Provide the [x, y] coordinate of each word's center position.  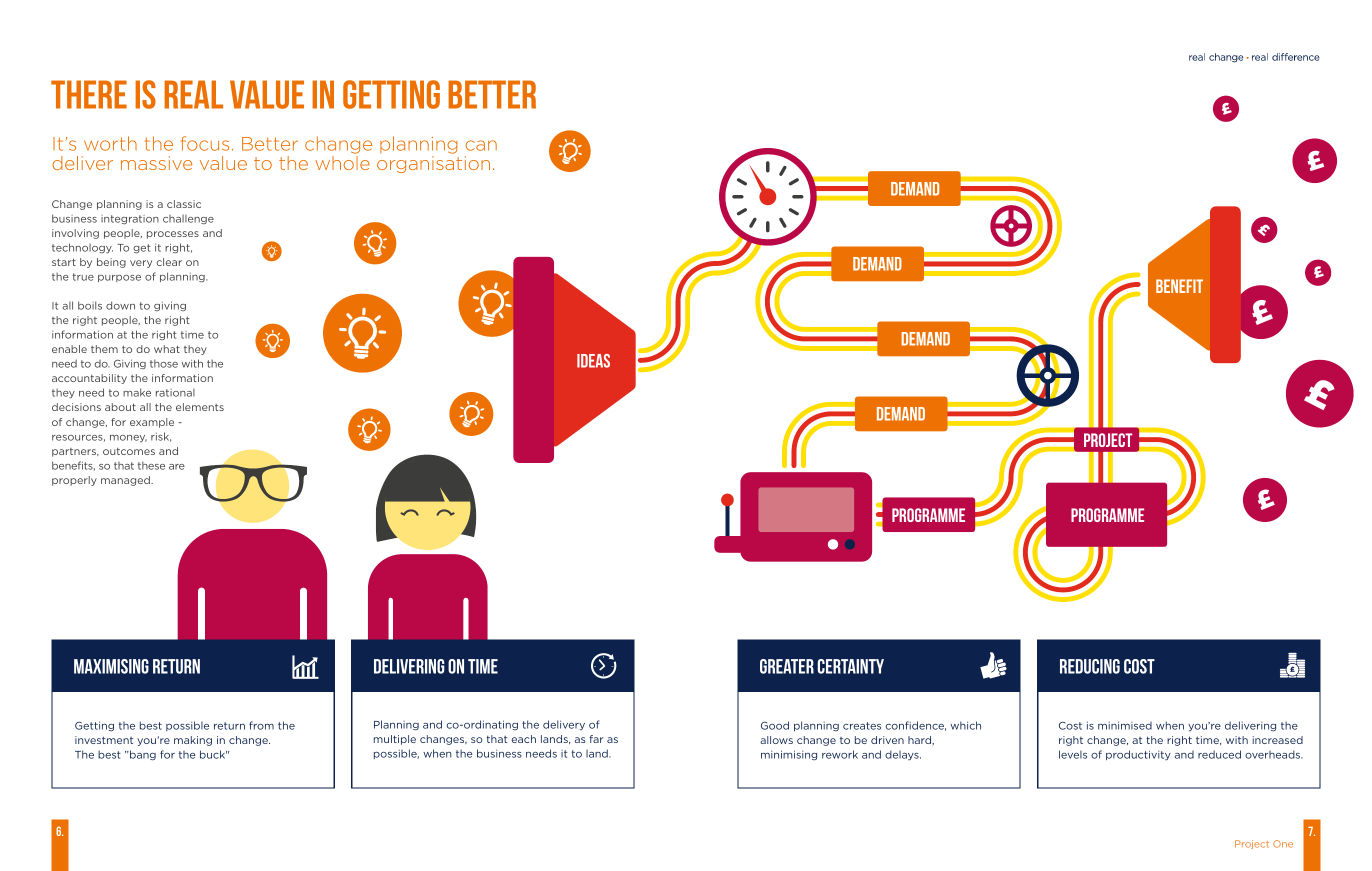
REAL [193, 94]
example [152, 423]
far [596, 739]
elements [200, 407]
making [193, 741]
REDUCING [1090, 666]
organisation [433, 164]
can [481, 145]
